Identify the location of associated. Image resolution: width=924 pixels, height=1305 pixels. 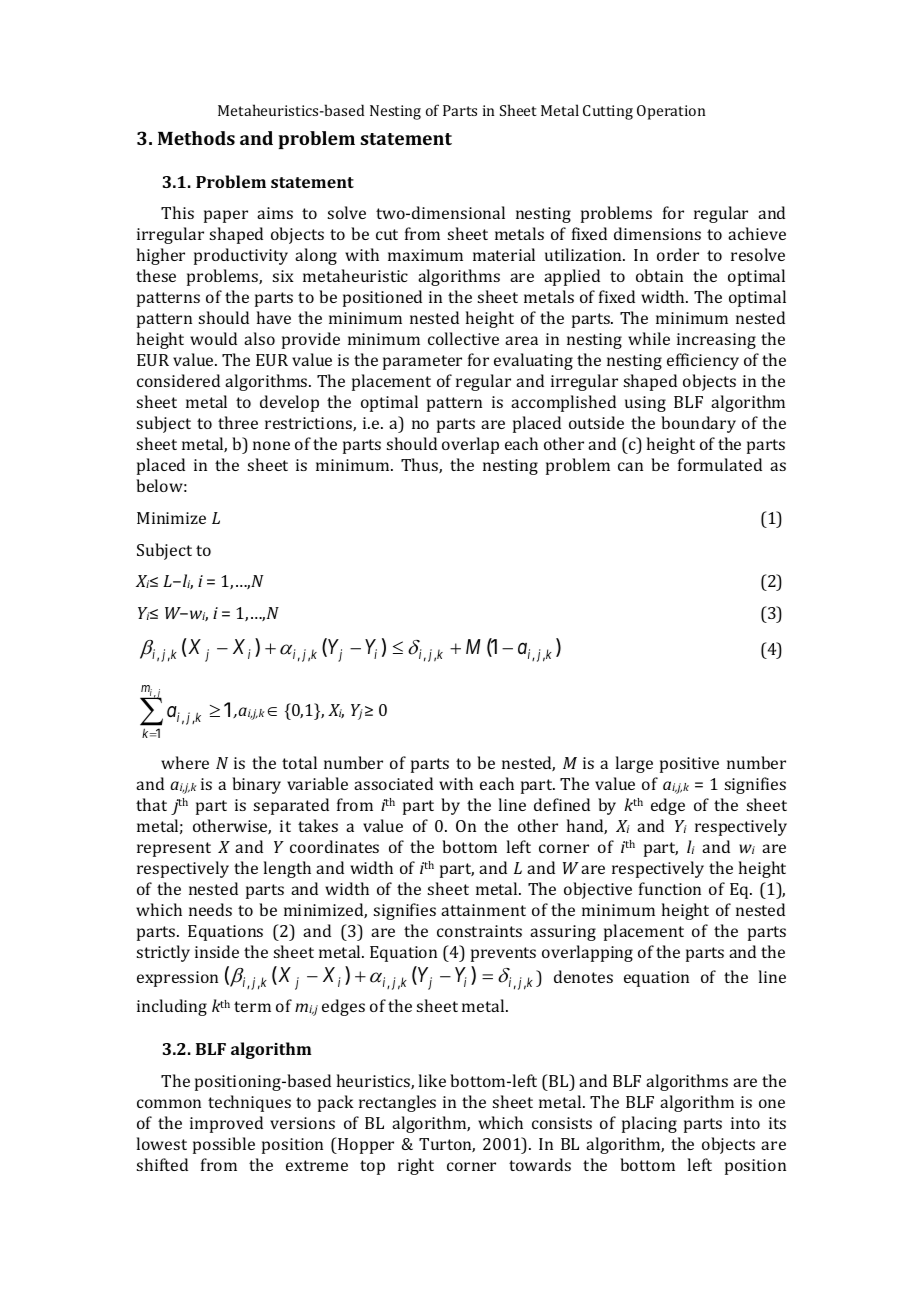
(393, 783).
